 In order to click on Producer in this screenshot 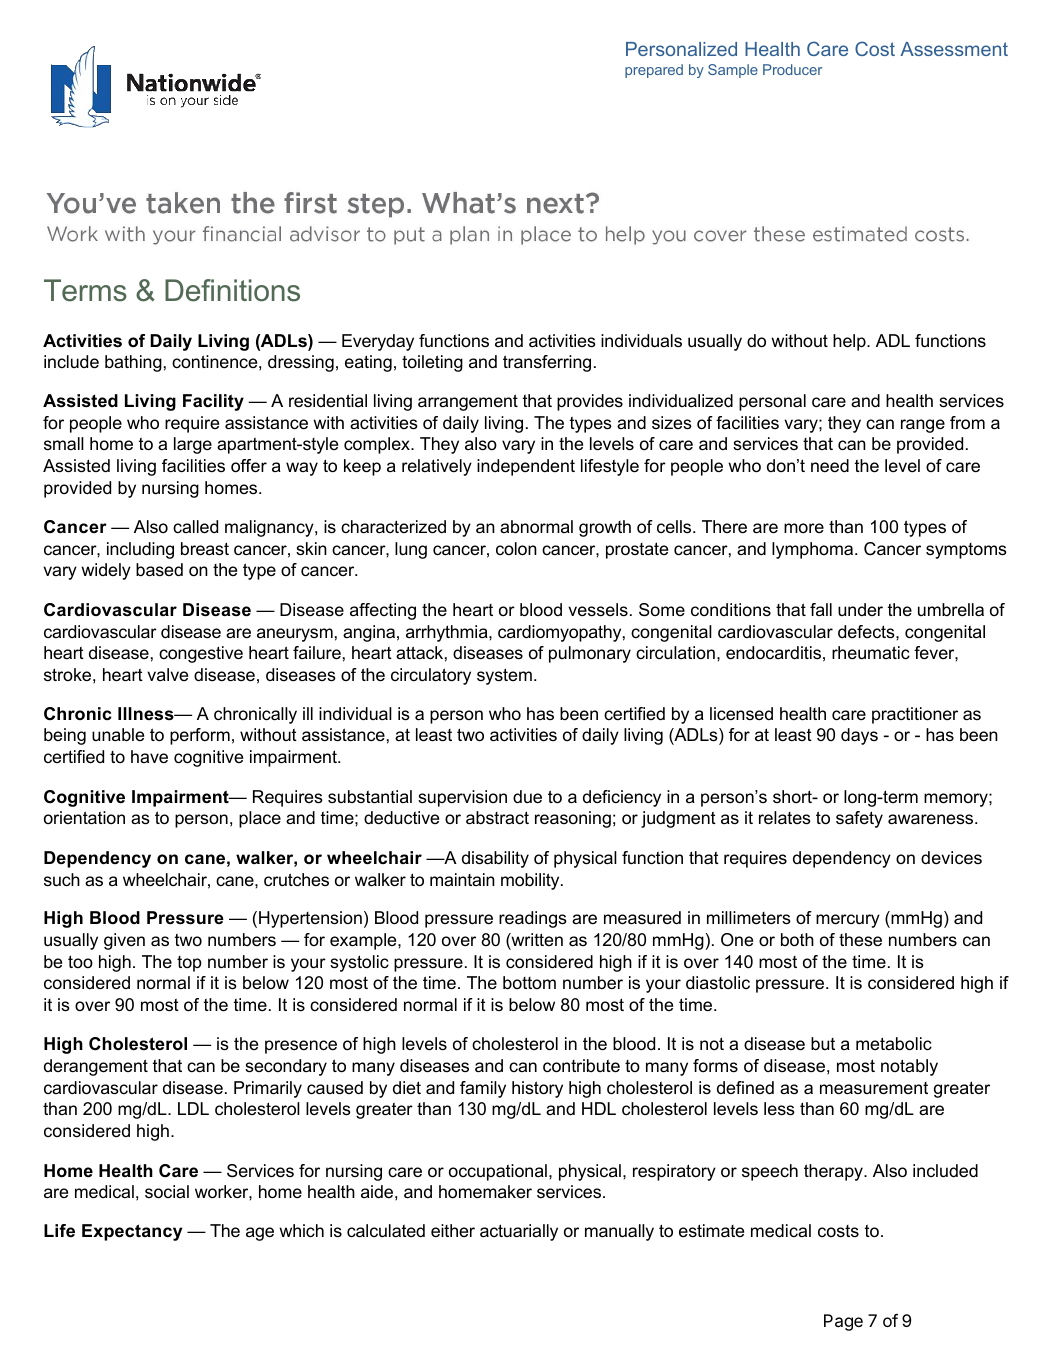, I will do `click(792, 69)`.
